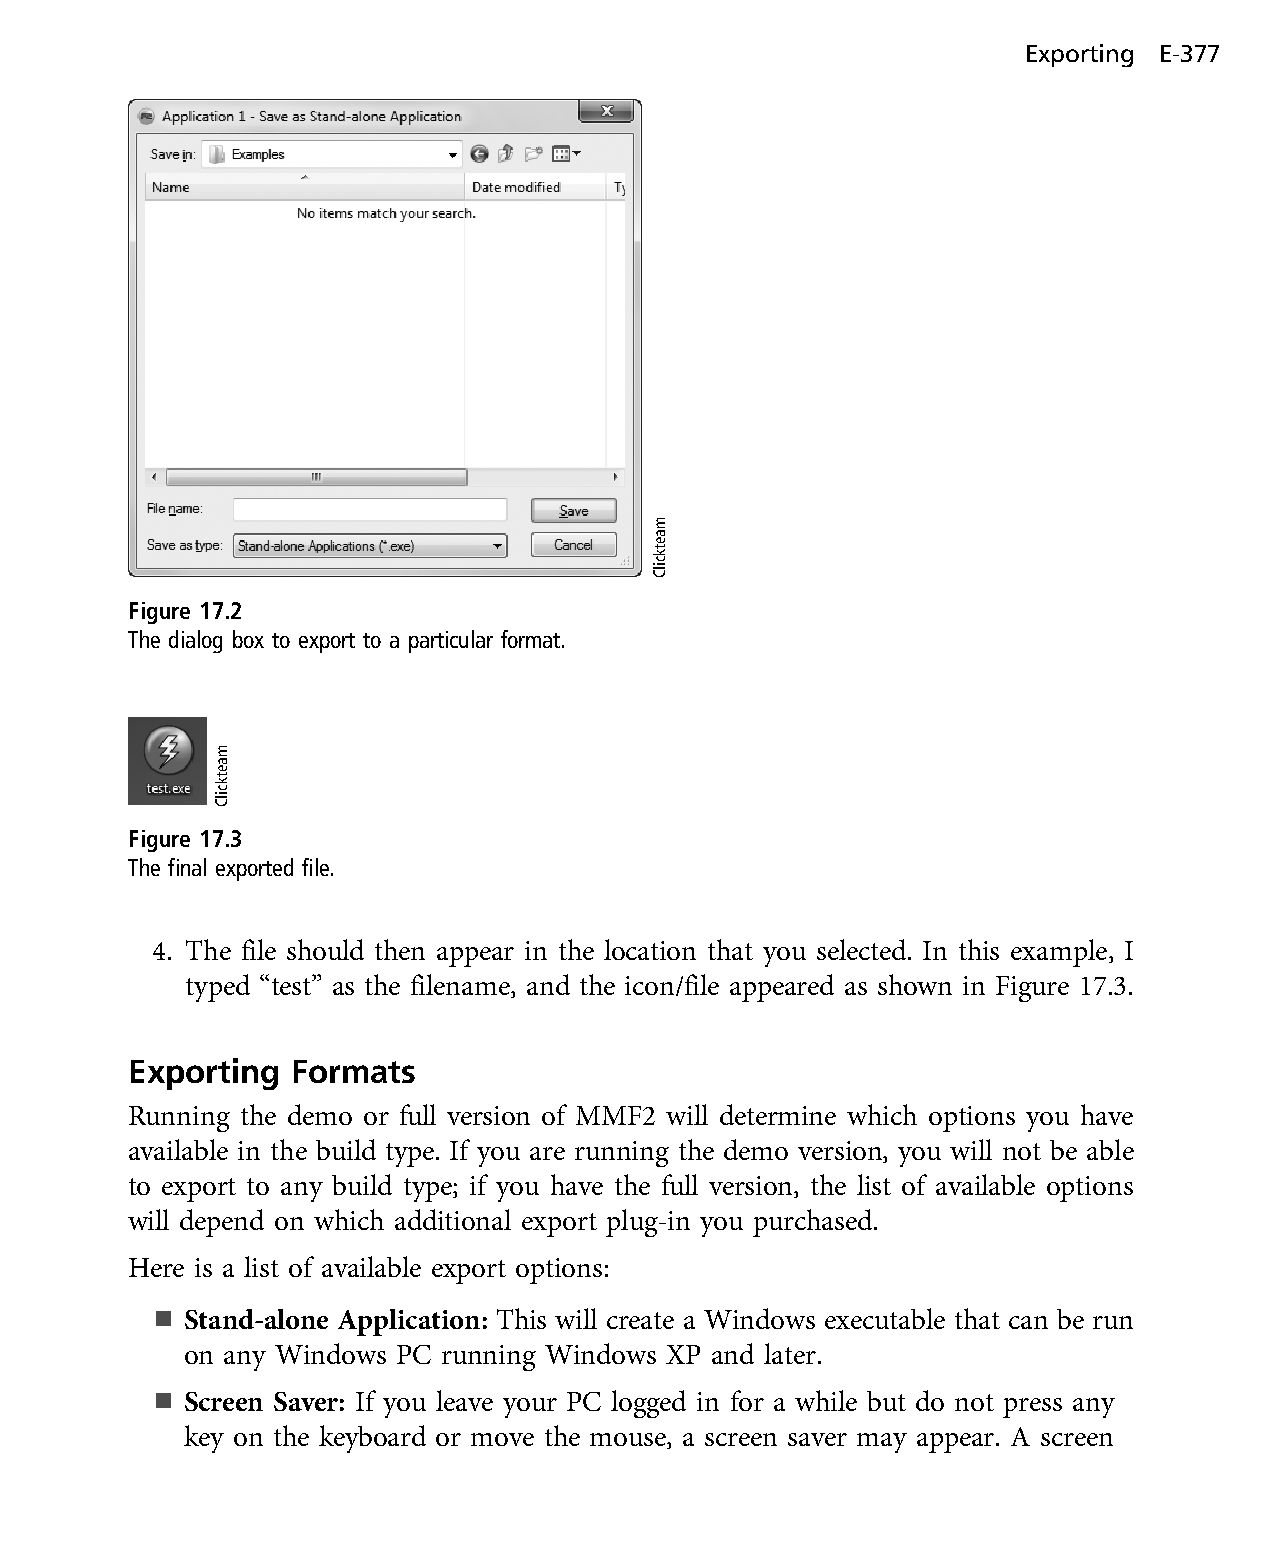 The image size is (1262, 1562). What do you see at coordinates (650, 949) in the screenshot?
I see `location` at bounding box center [650, 949].
